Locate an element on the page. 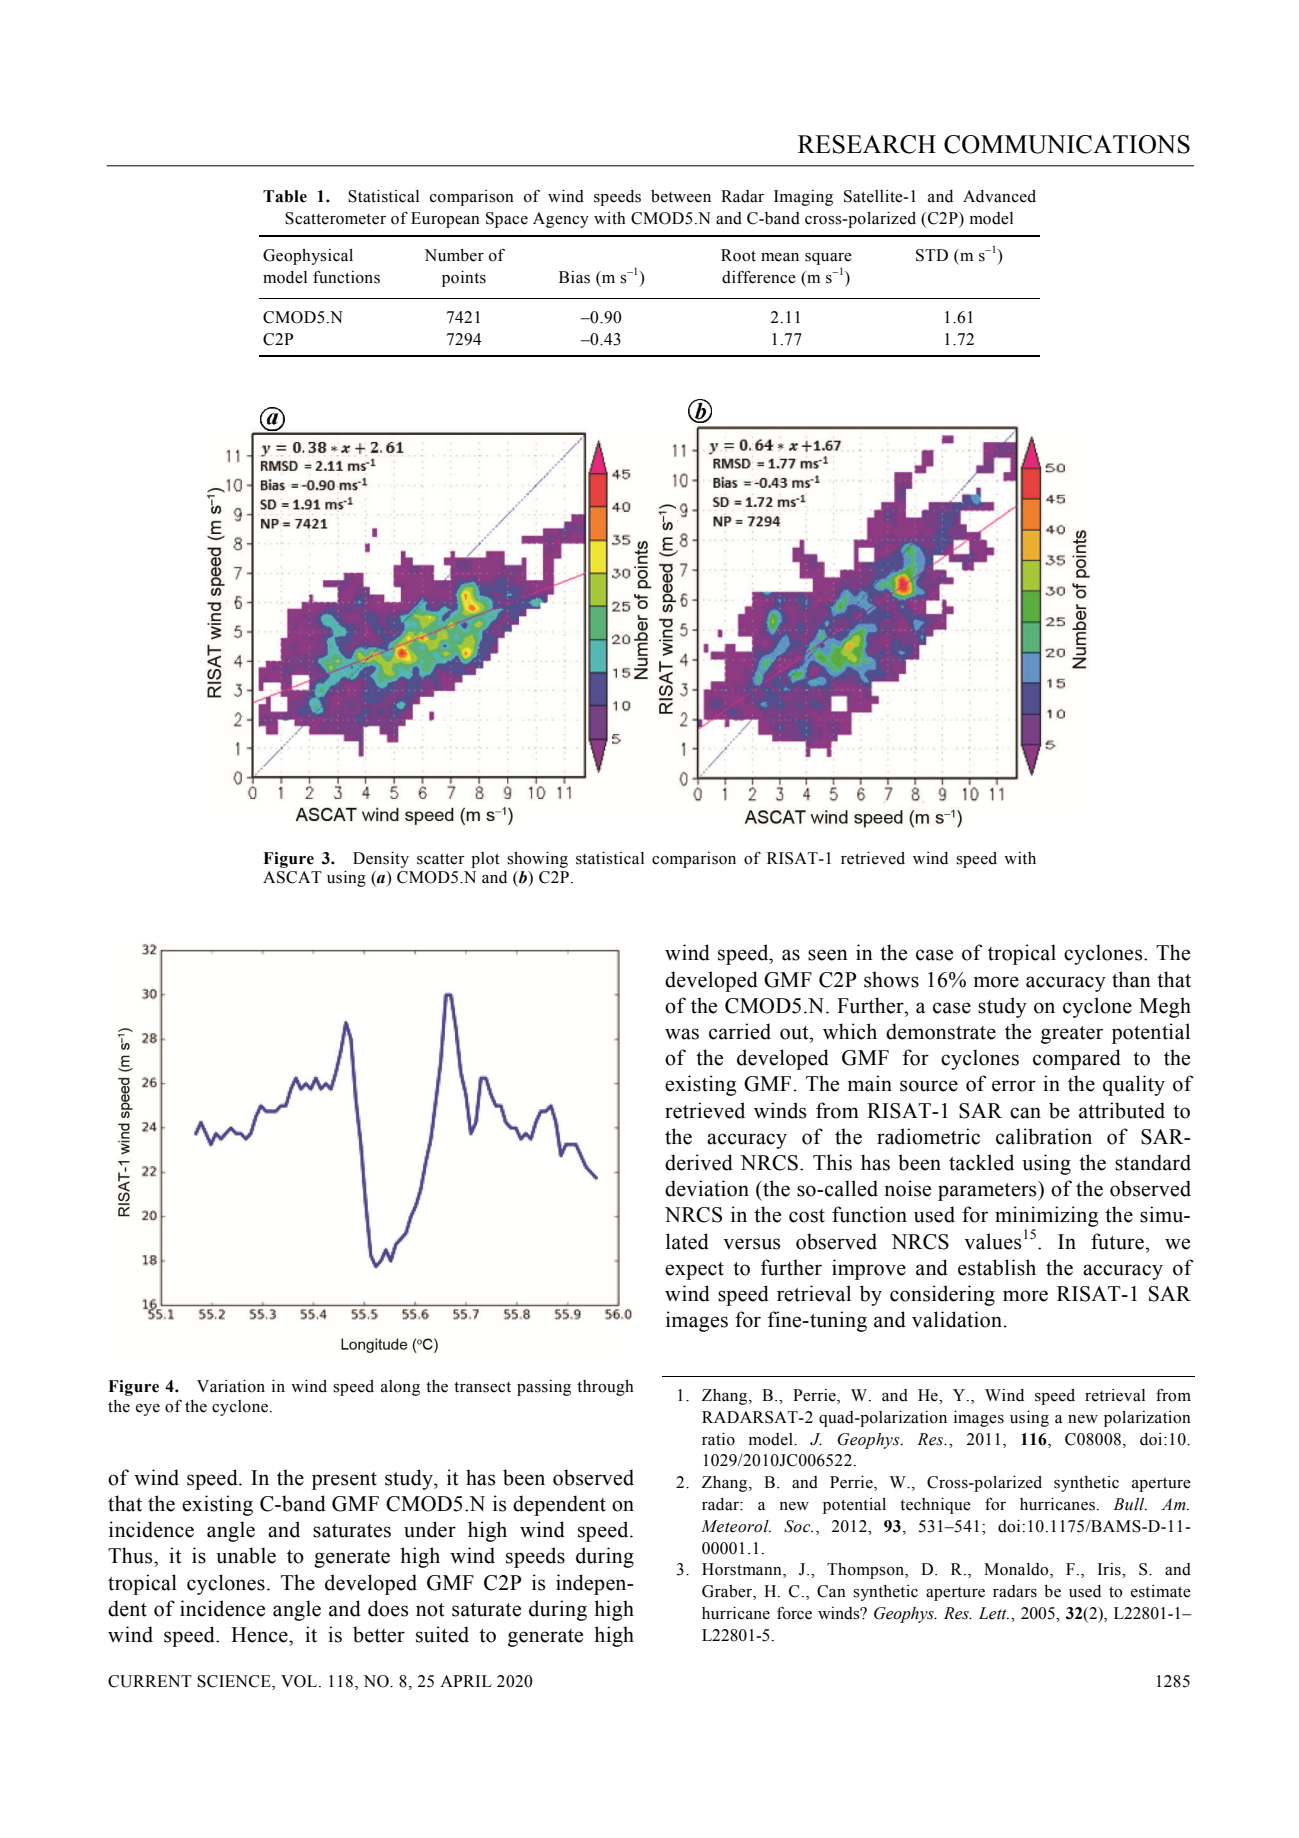 Image resolution: width=1299 pixels, height=1838 pixels. Advanced is located at coordinates (999, 196).
